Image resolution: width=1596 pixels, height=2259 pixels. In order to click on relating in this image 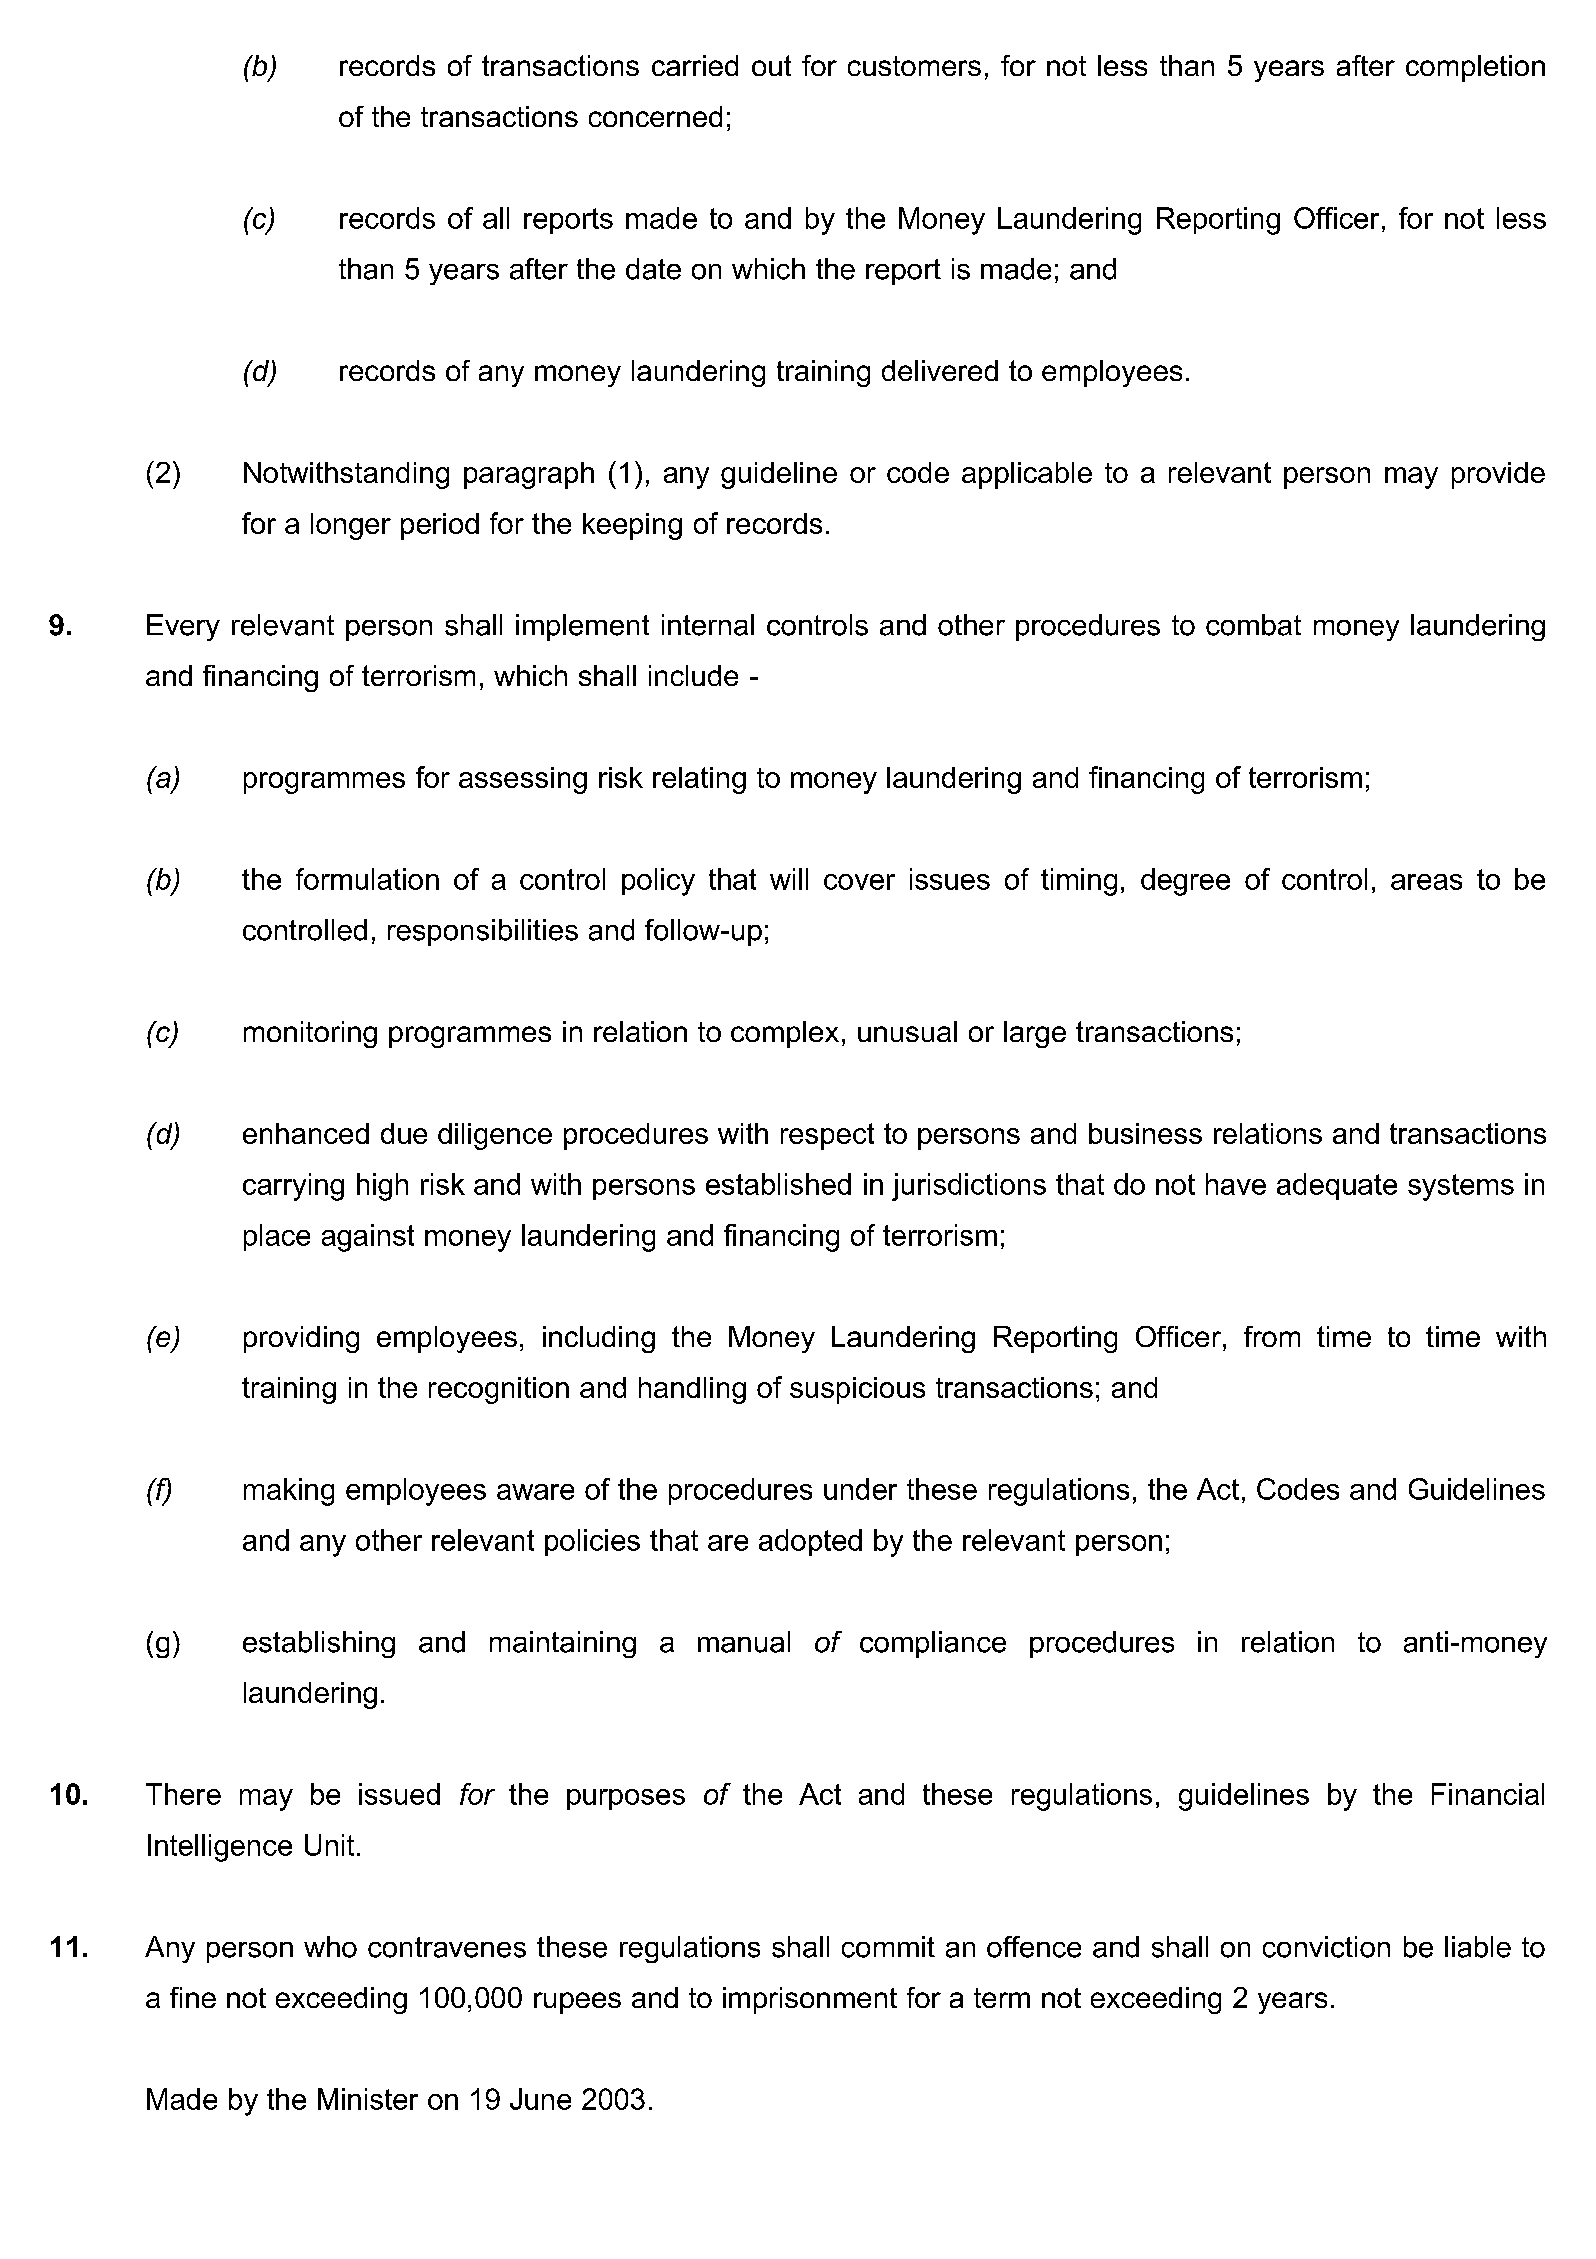, I will do `click(699, 780)`.
